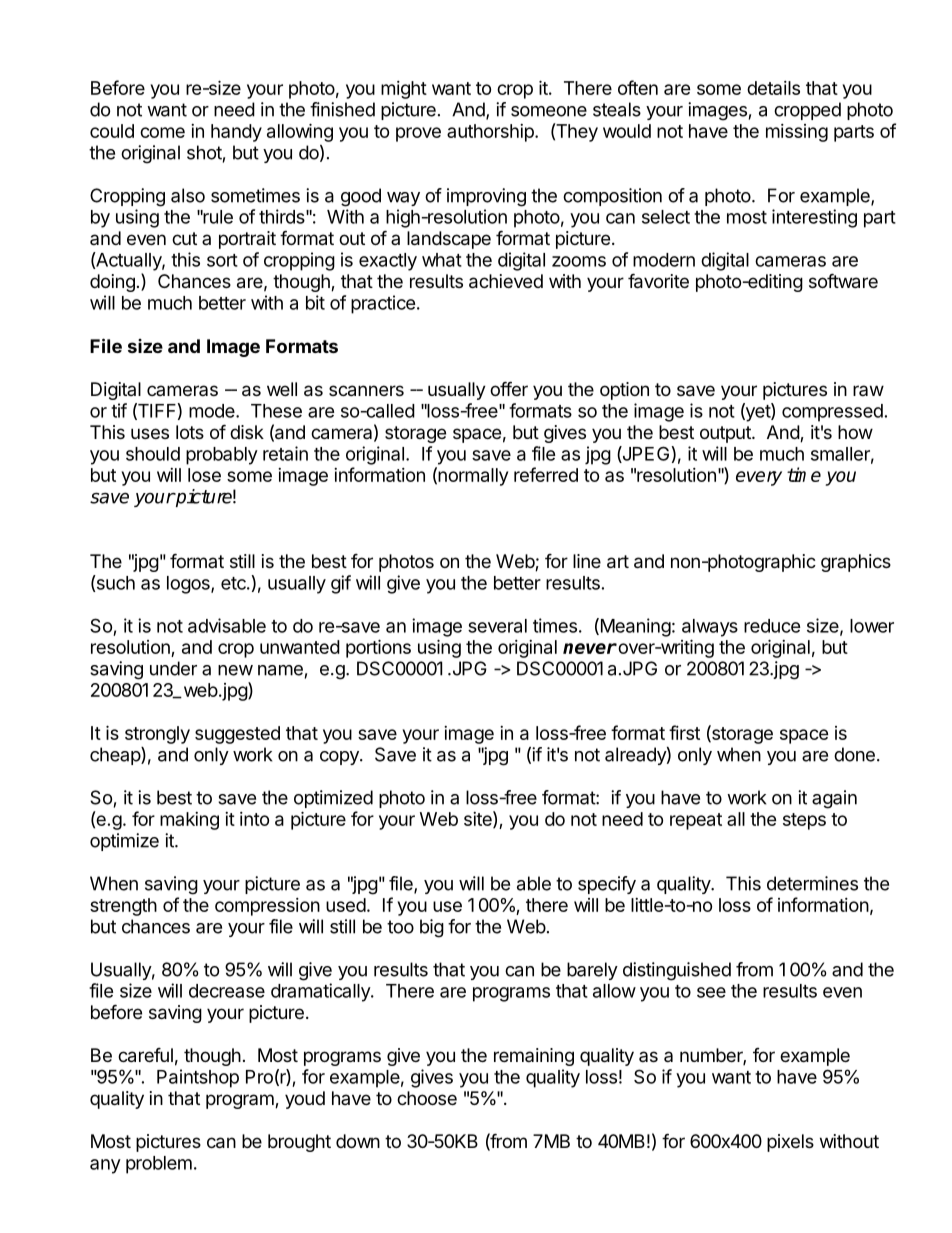  What do you see at coordinates (797, 133) in the screenshot?
I see `missing` at bounding box center [797, 133].
